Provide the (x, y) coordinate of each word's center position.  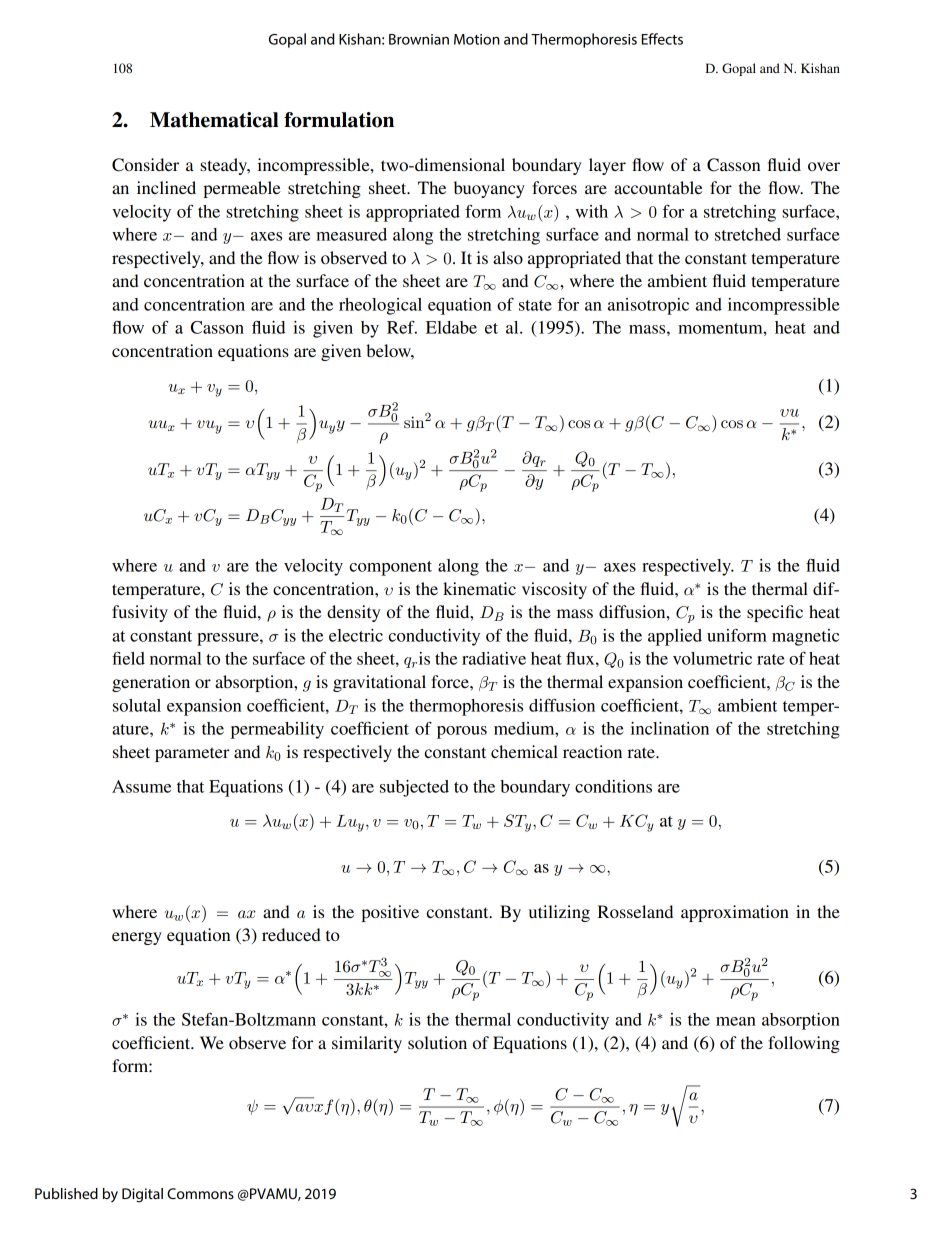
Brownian (419, 39)
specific (775, 613)
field (128, 658)
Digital (142, 1195)
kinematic (479, 588)
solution (437, 1042)
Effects (662, 39)
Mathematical (214, 120)
